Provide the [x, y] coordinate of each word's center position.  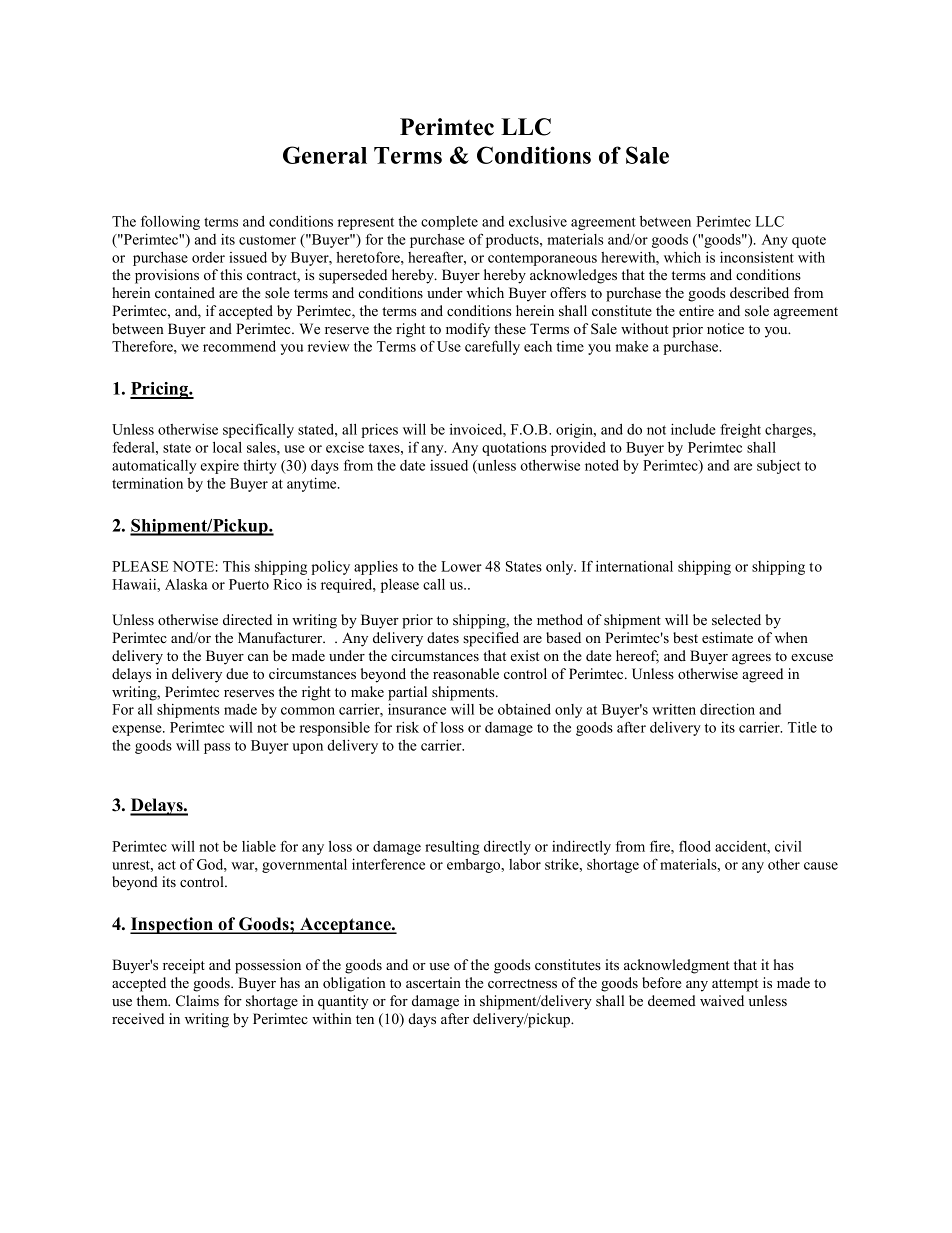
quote [809, 241]
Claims [197, 1001]
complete [449, 223]
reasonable [466, 673]
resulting [452, 848]
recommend [239, 346]
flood [695, 846]
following [170, 222]
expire [220, 467]
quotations [514, 449]
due [237, 673]
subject [779, 467]
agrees [751, 659]
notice [725, 328]
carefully [492, 347]
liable [259, 846]
